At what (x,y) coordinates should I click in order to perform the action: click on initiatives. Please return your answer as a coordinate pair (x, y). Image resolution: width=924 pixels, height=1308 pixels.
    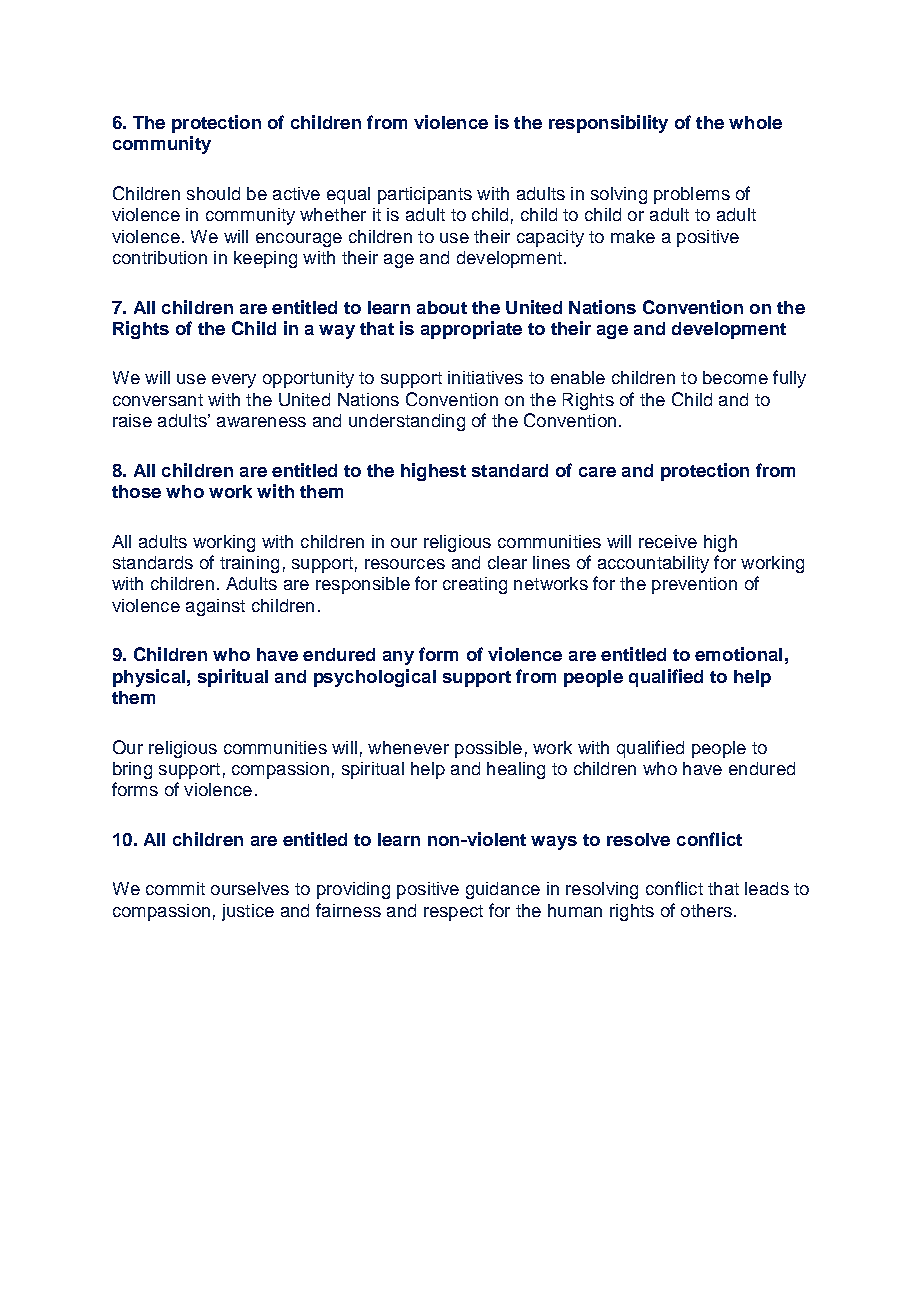
    Looking at the image, I should click on (485, 377).
